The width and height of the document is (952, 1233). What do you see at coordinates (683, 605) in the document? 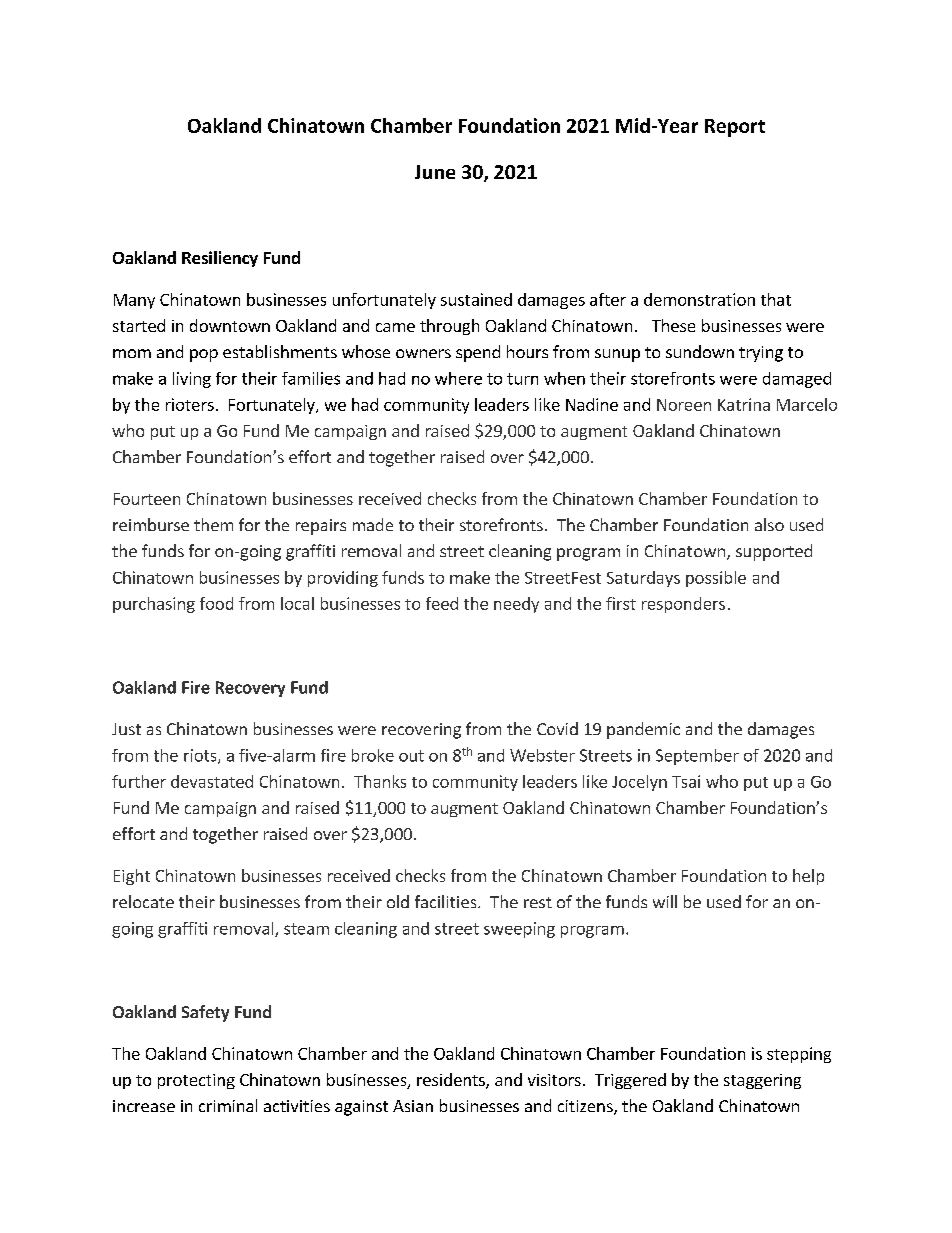
I see `responders` at bounding box center [683, 605].
